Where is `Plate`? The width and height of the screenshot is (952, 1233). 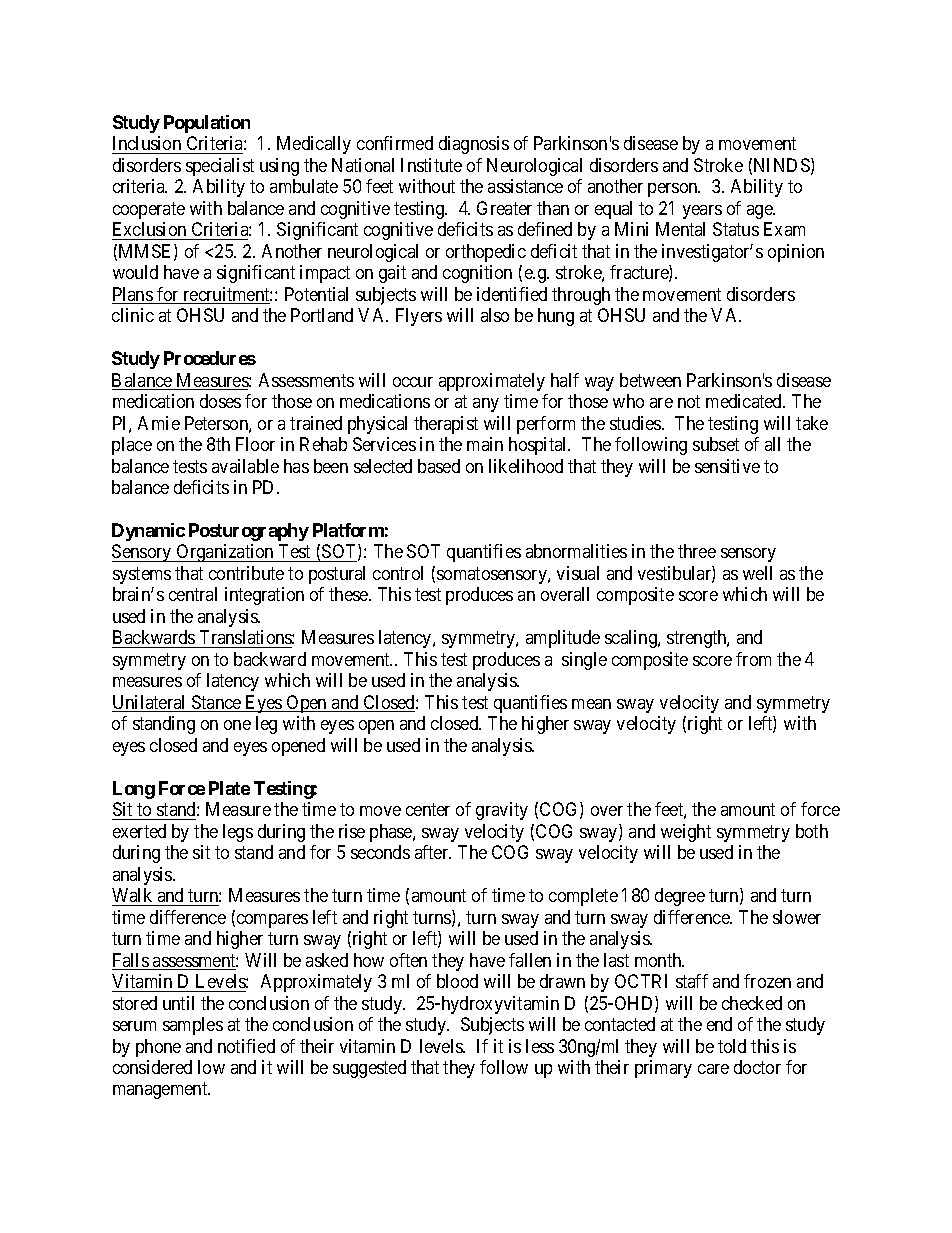 Plate is located at coordinates (229, 788).
